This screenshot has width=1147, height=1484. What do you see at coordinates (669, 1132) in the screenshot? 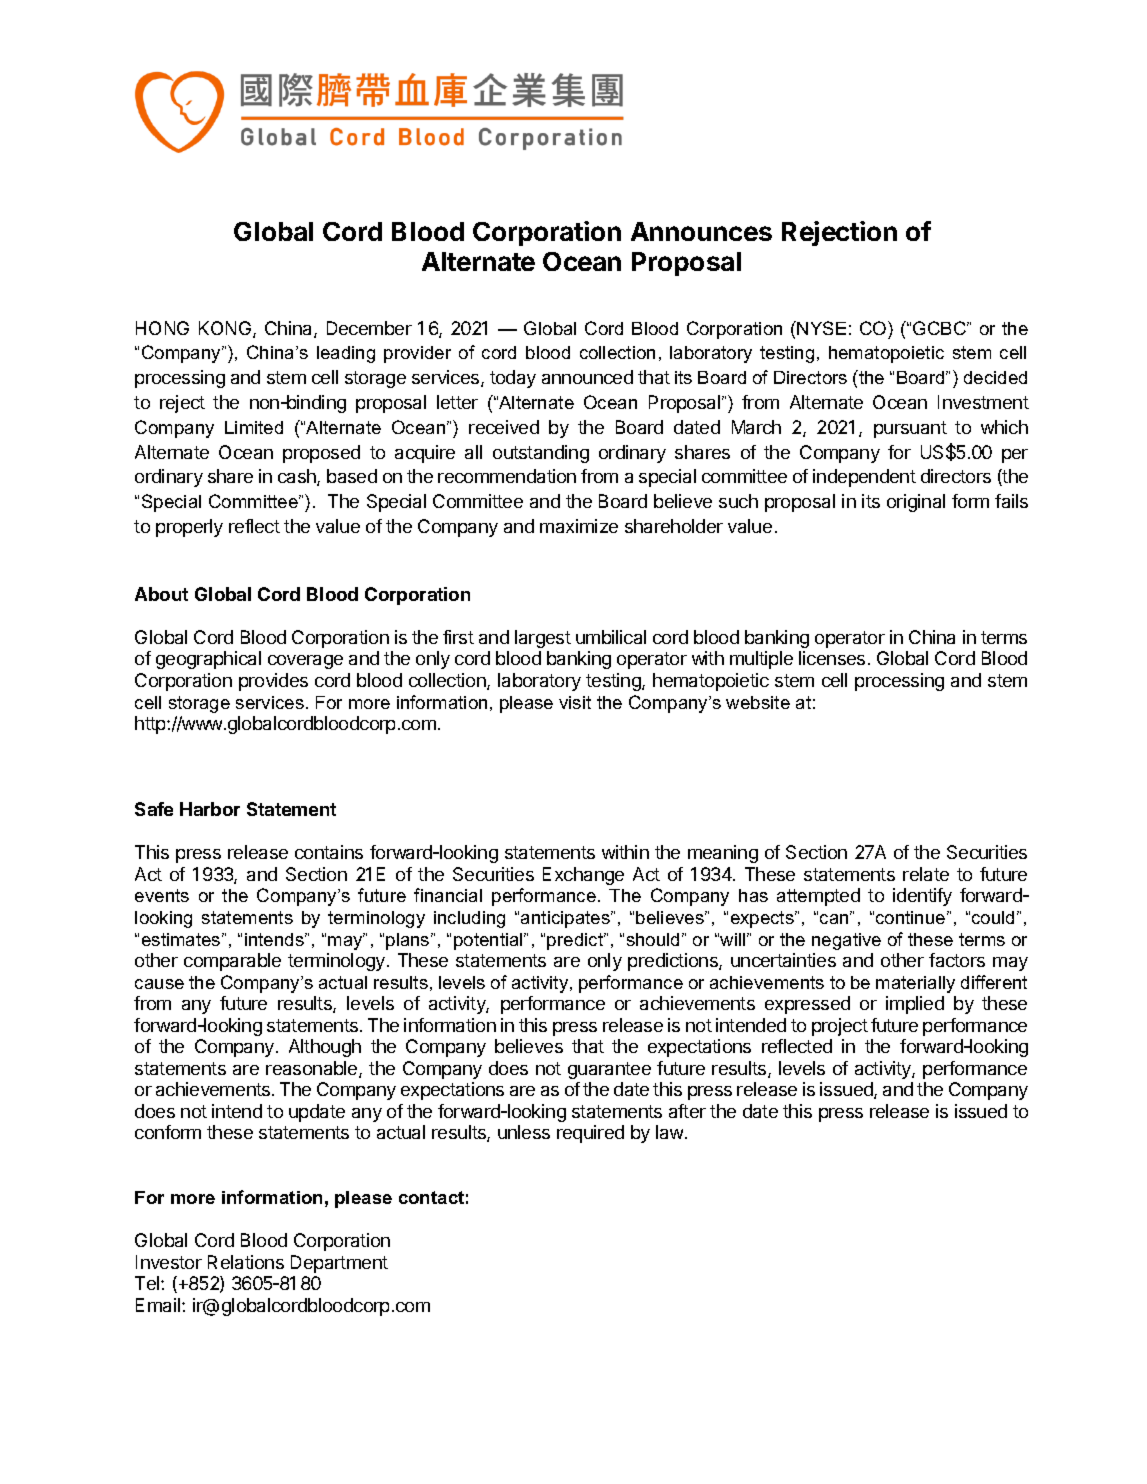
I see `law` at bounding box center [669, 1132].
